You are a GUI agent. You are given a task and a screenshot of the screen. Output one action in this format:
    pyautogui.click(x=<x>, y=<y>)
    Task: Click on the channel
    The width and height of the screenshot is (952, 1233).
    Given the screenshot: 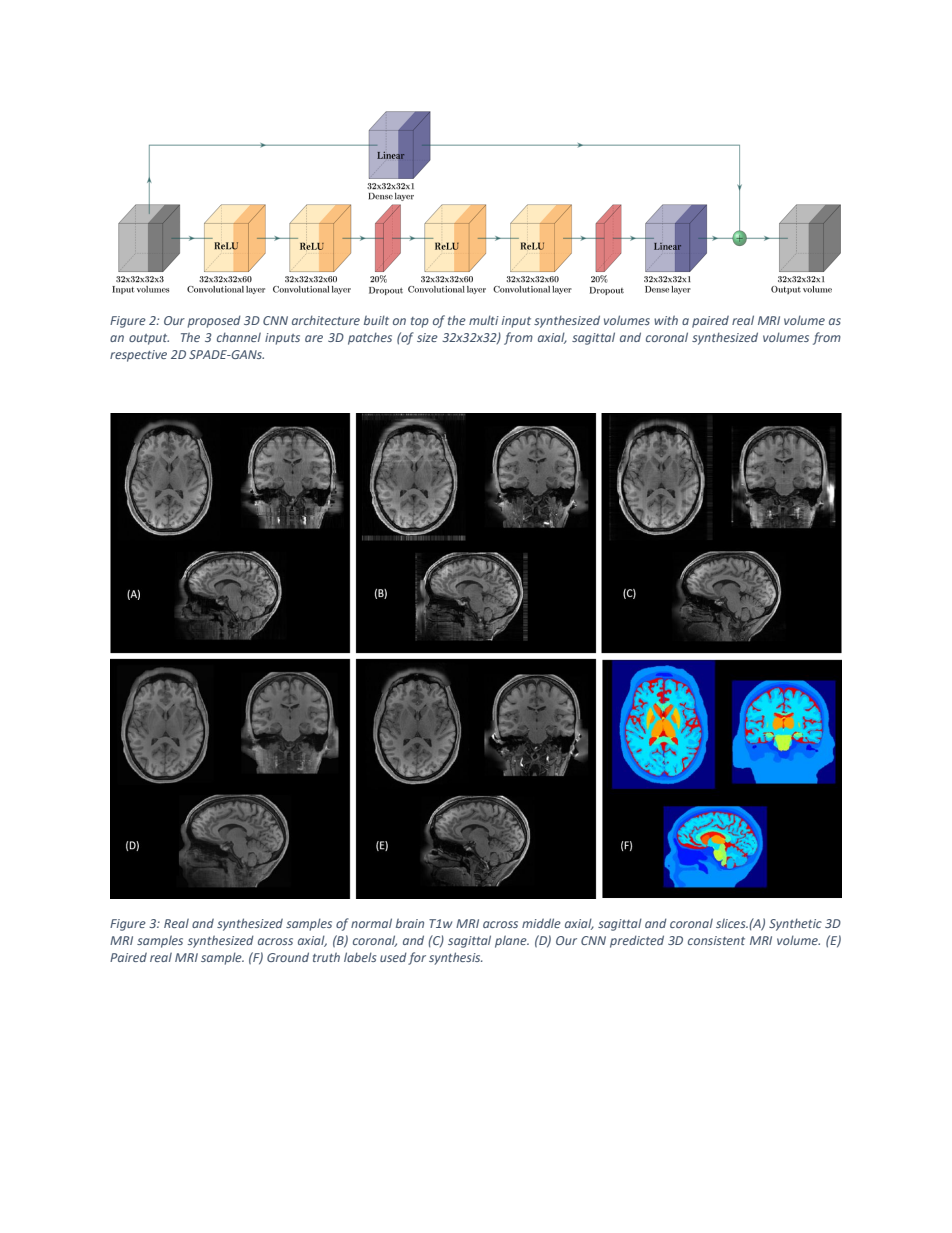 What is the action you would take?
    pyautogui.click(x=239, y=337)
